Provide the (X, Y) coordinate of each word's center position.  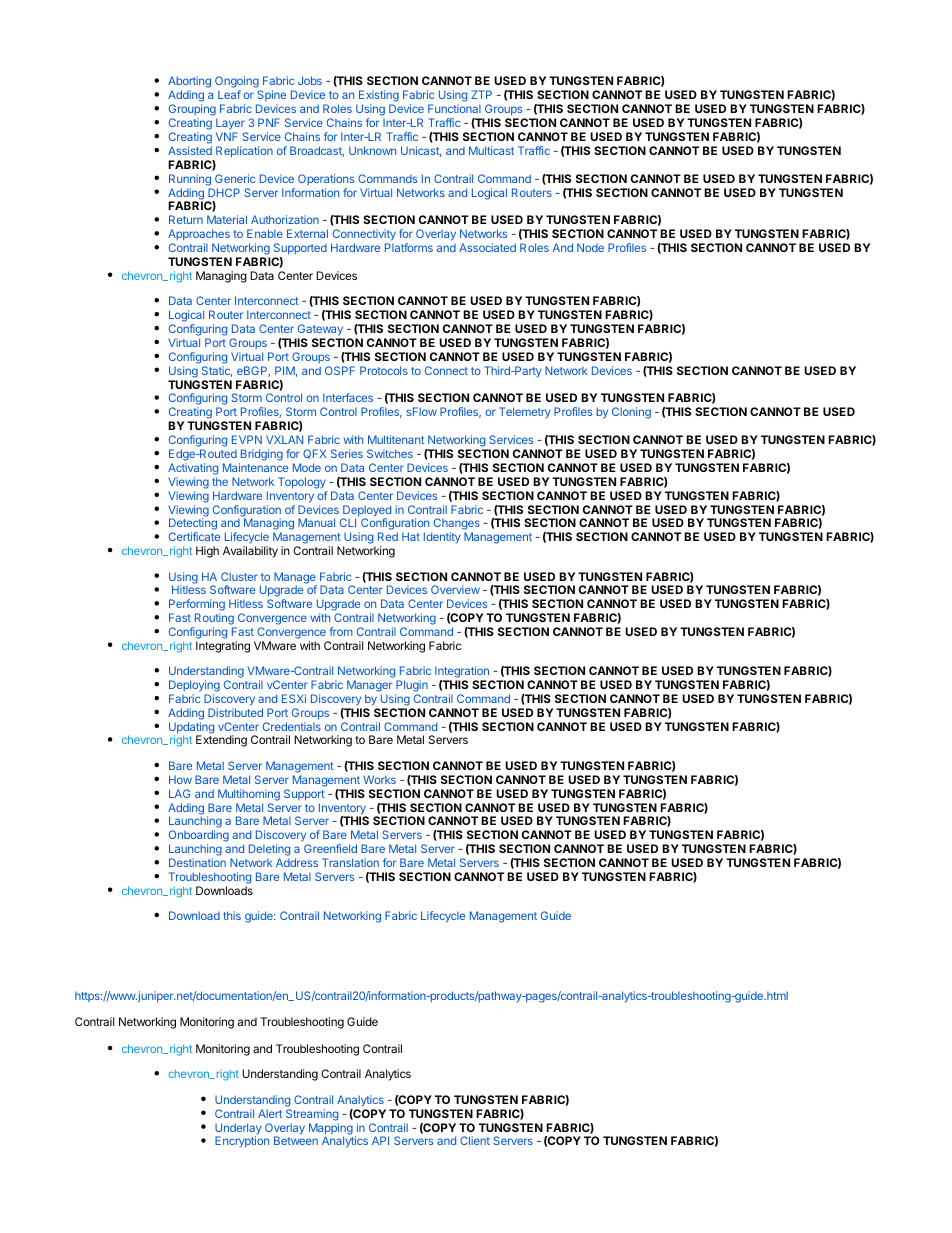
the (220, 481)
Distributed (235, 712)
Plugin (411, 687)
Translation (350, 862)
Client (475, 1140)
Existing (379, 97)
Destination (197, 862)
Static (217, 371)
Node (590, 247)
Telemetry (525, 412)
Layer (231, 125)
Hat (411, 536)
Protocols (384, 370)
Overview (455, 589)
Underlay (238, 1130)
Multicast (491, 150)
